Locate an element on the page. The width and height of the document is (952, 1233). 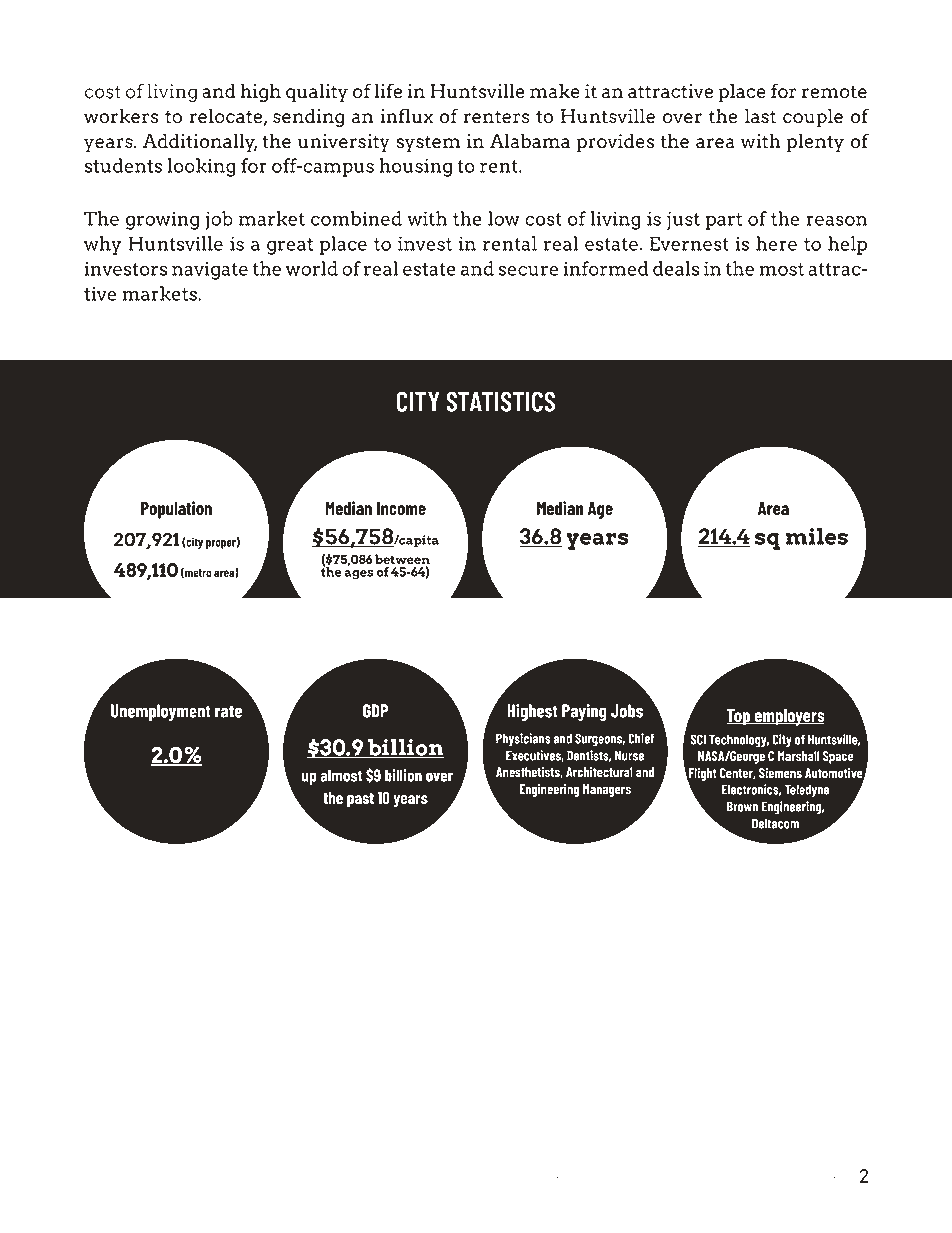
miles is located at coordinates (817, 536).
